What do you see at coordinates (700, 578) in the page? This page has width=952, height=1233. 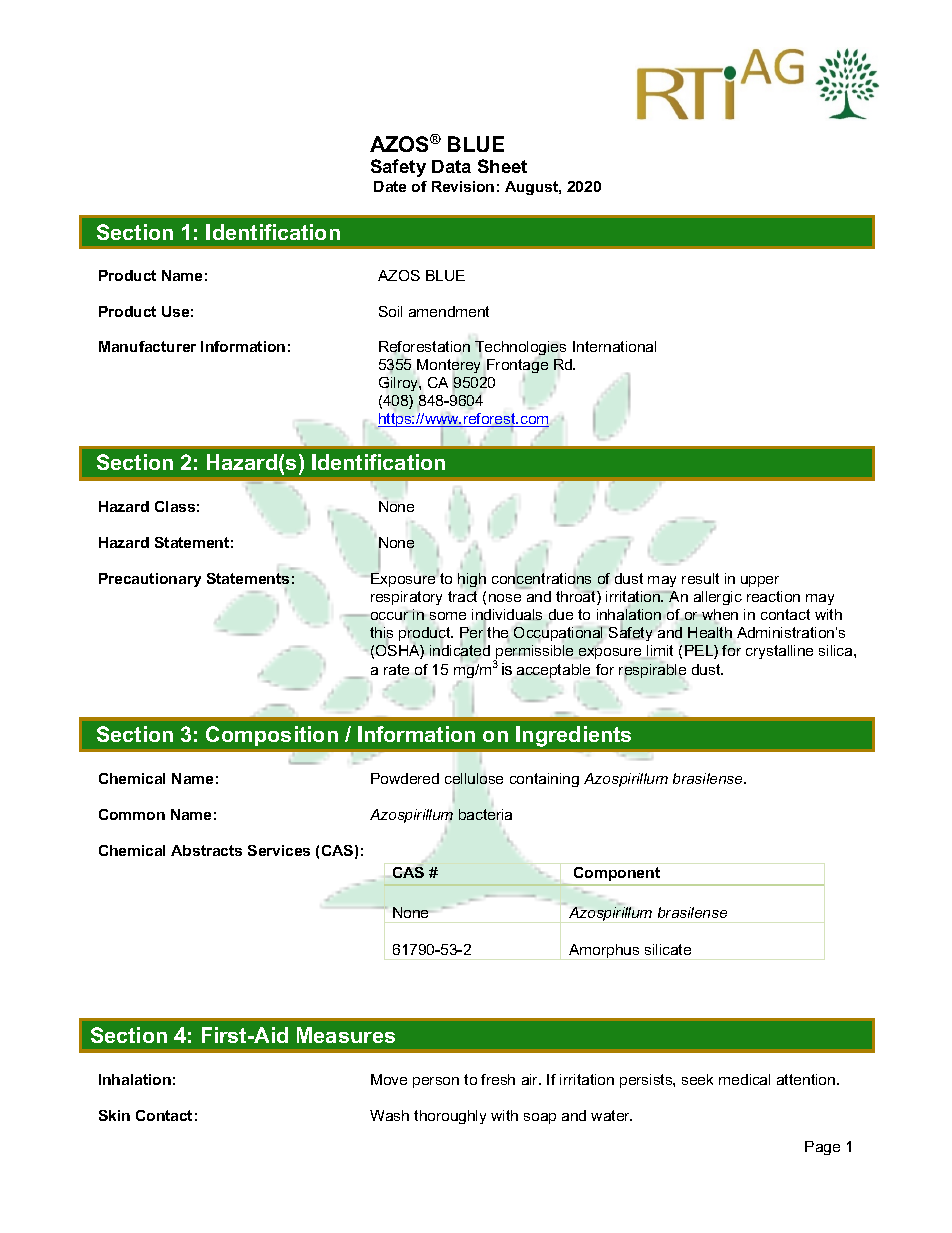 I see `result` at bounding box center [700, 578].
